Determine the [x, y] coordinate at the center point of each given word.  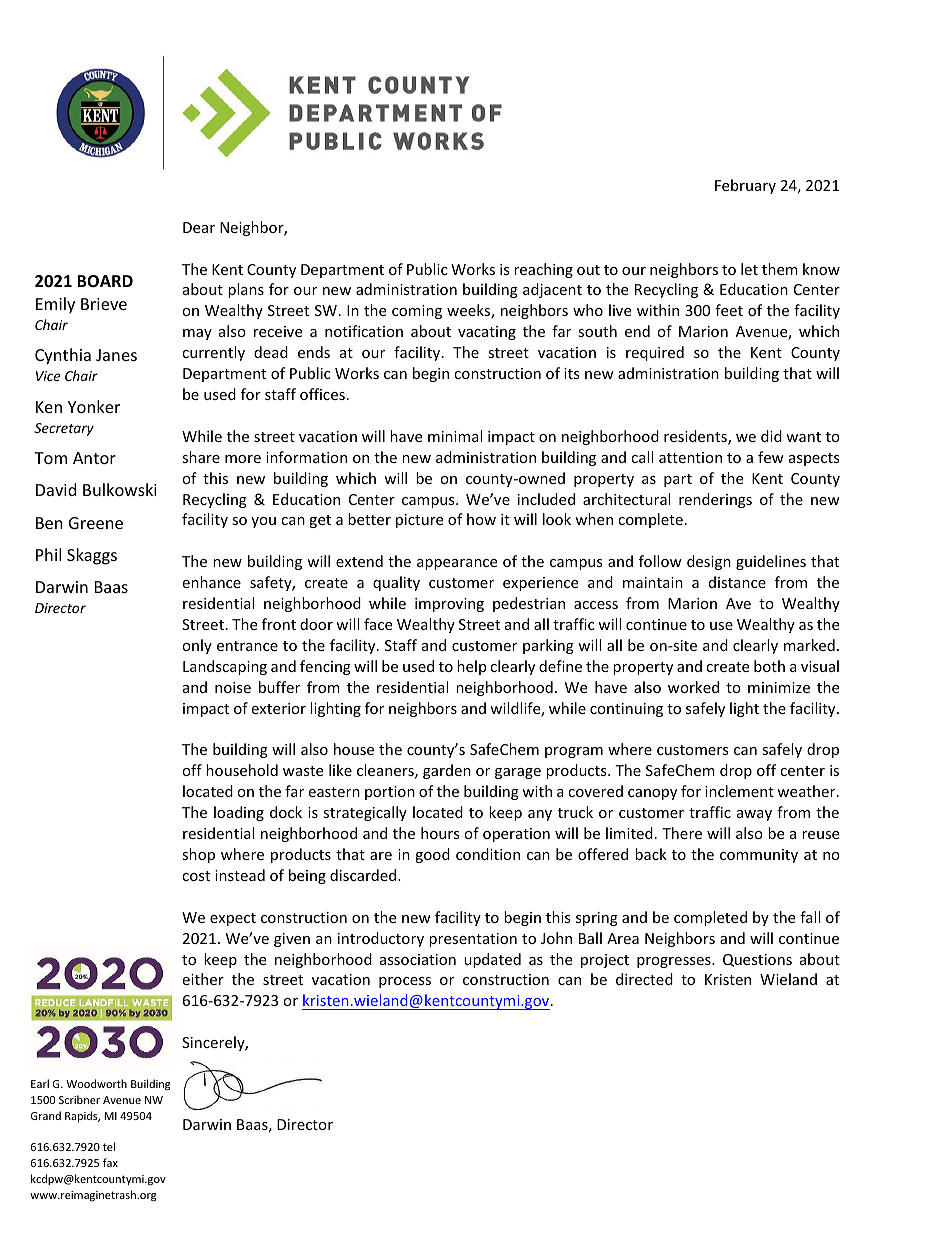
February [745, 186]
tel [109, 1146]
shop [198, 855]
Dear [199, 227]
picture [419, 521]
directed [644, 979]
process [405, 982]
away [754, 815]
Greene [96, 523]
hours [440, 833]
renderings [715, 500]
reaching [543, 270]
